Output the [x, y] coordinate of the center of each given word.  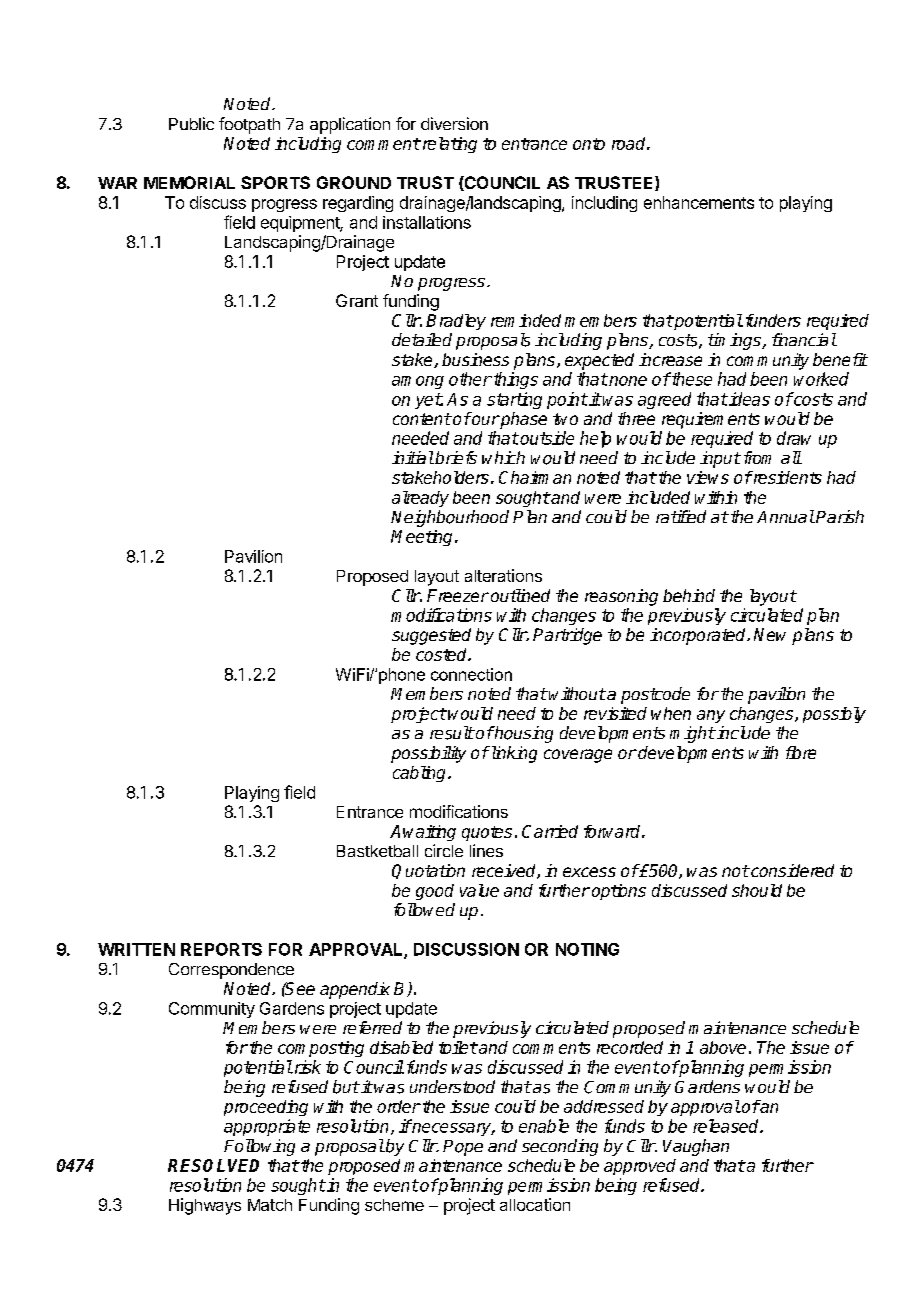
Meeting [421, 538]
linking [512, 754]
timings [735, 341]
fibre [801, 752]
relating [448, 145]
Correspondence [231, 971]
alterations [503, 575]
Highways [205, 1206]
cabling [421, 774]
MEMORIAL [189, 182]
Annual [786, 516]
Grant [357, 300]
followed [424, 909]
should [757, 890]
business [475, 359]
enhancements [699, 202]
